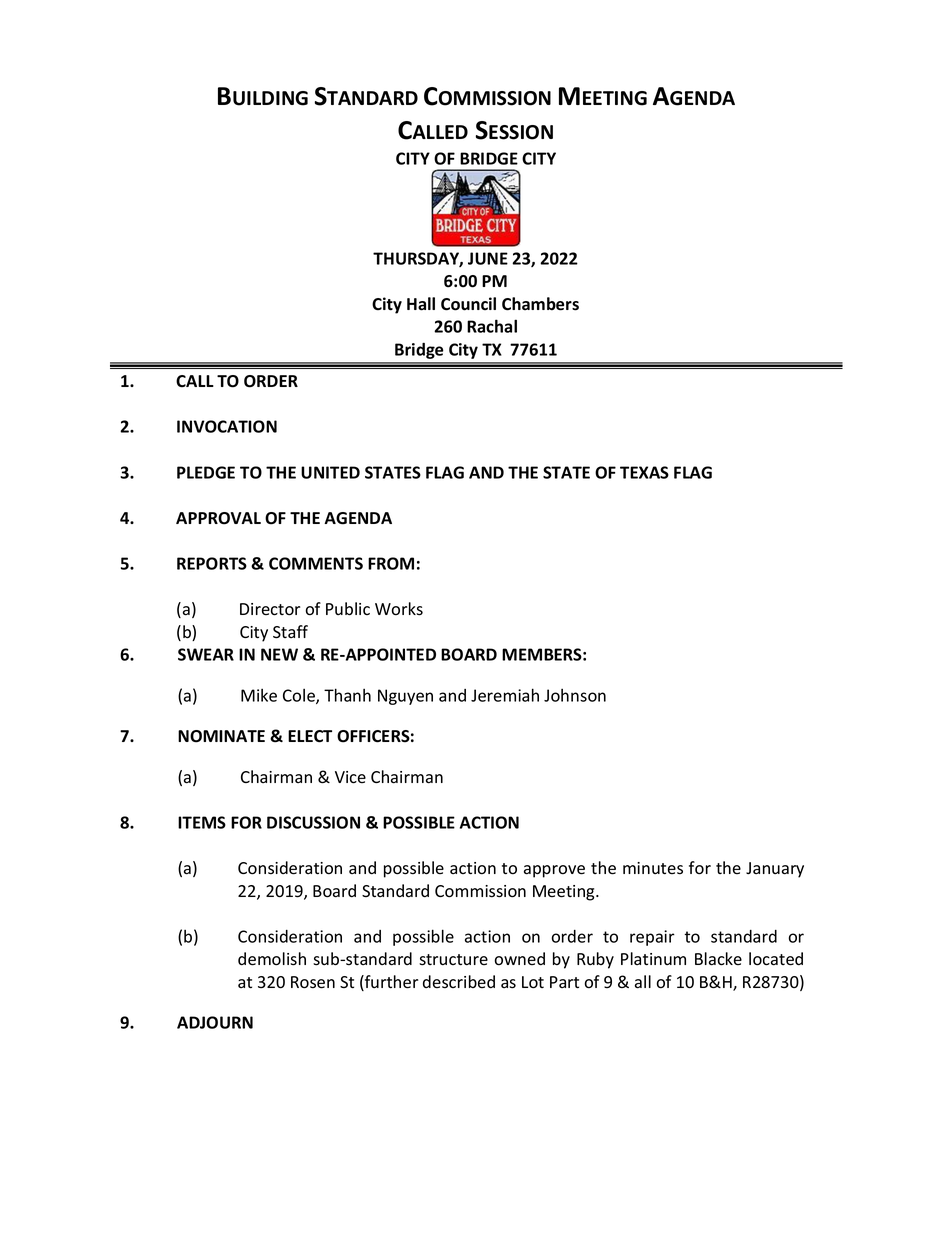 The image size is (952, 1233). Describe the element at coordinates (488, 258) in the image. I see `JUNE` at that location.
